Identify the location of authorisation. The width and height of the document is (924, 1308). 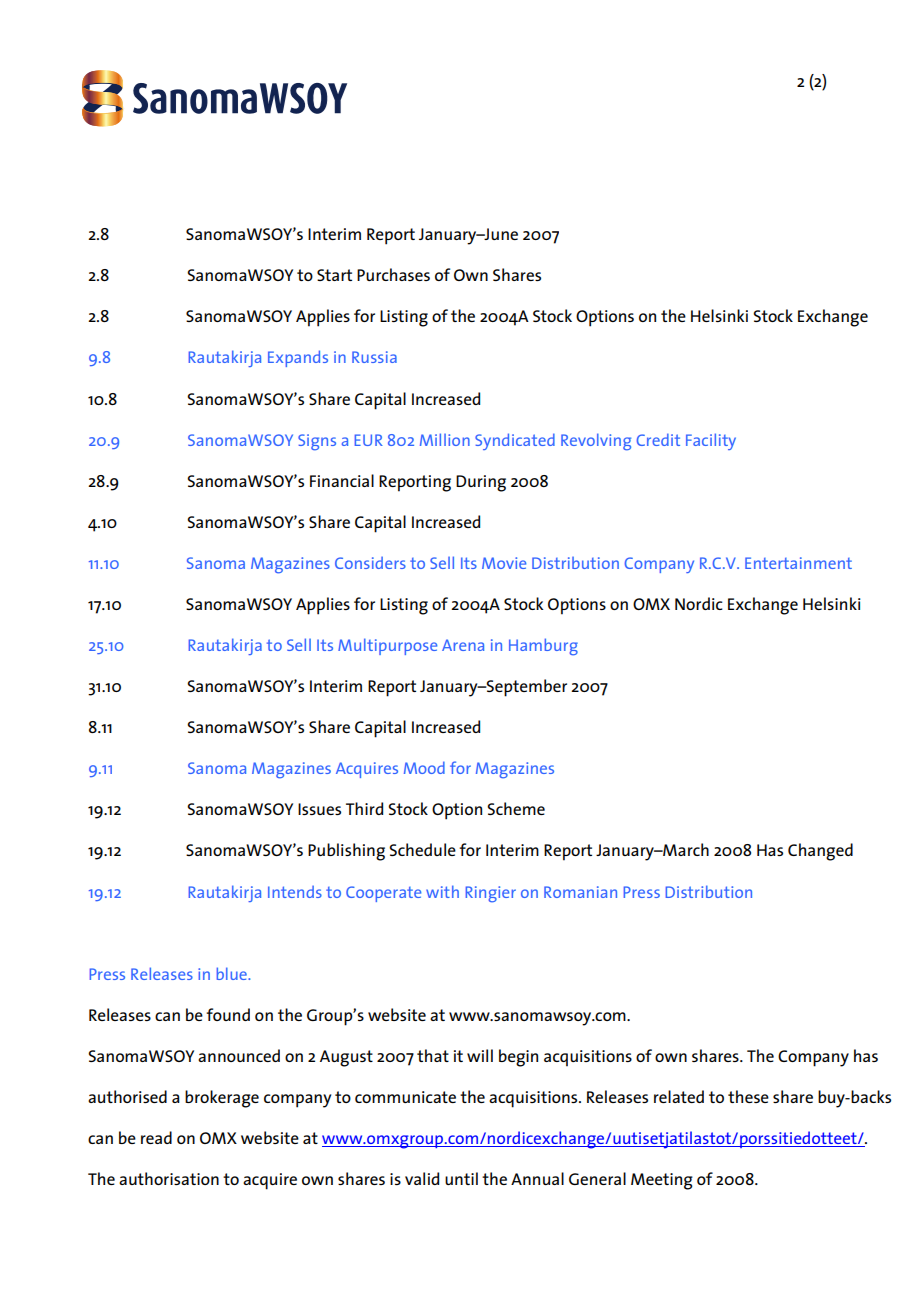
(169, 1178).
